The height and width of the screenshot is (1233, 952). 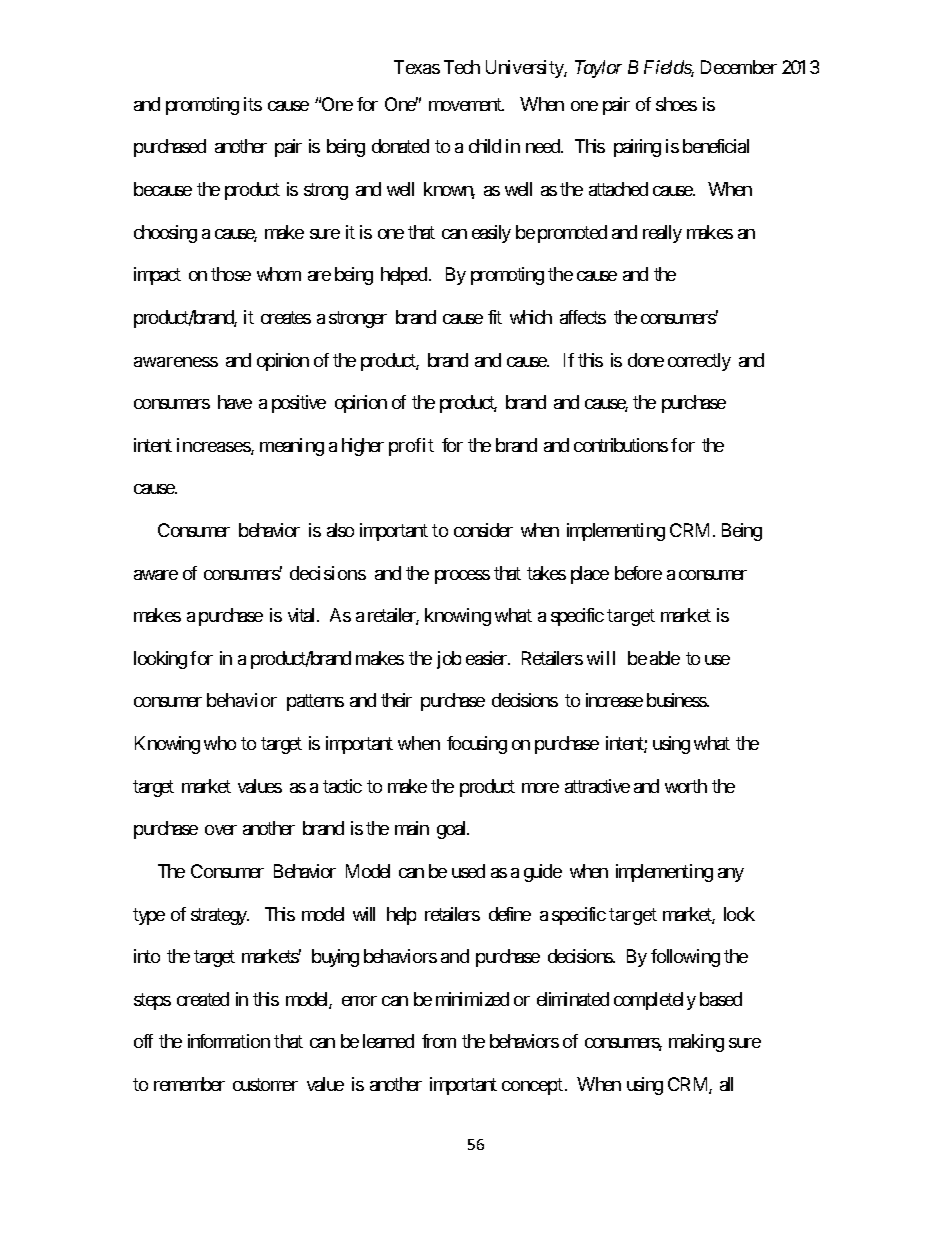 I want to click on movement, so click(x=466, y=104).
